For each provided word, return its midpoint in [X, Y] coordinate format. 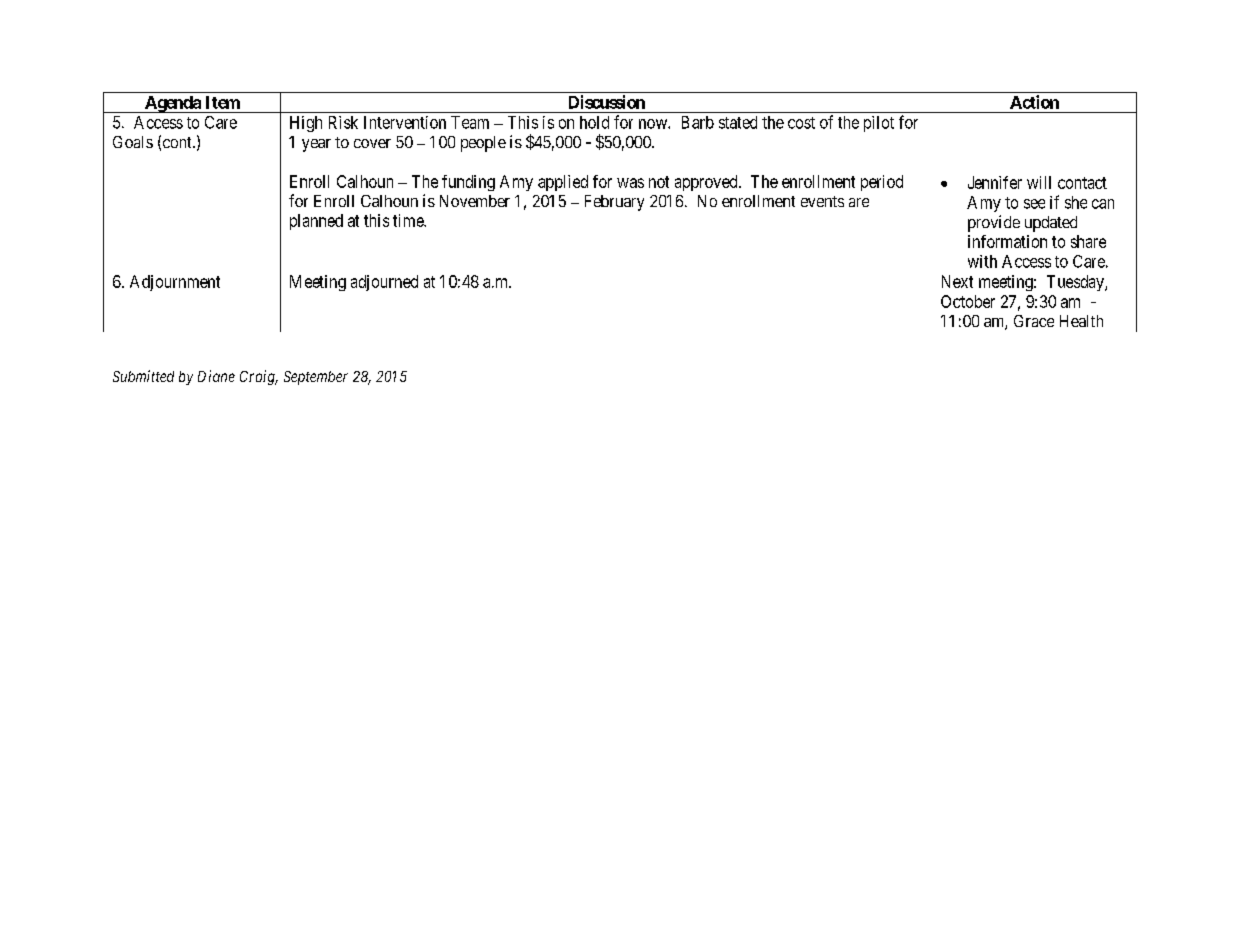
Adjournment [175, 283]
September [316, 378]
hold [594, 122]
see [1034, 204]
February [614, 203]
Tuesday [1076, 283]
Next [957, 281]
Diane [216, 376]
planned [316, 222]
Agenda [172, 104]
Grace [1034, 321]
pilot [879, 124]
